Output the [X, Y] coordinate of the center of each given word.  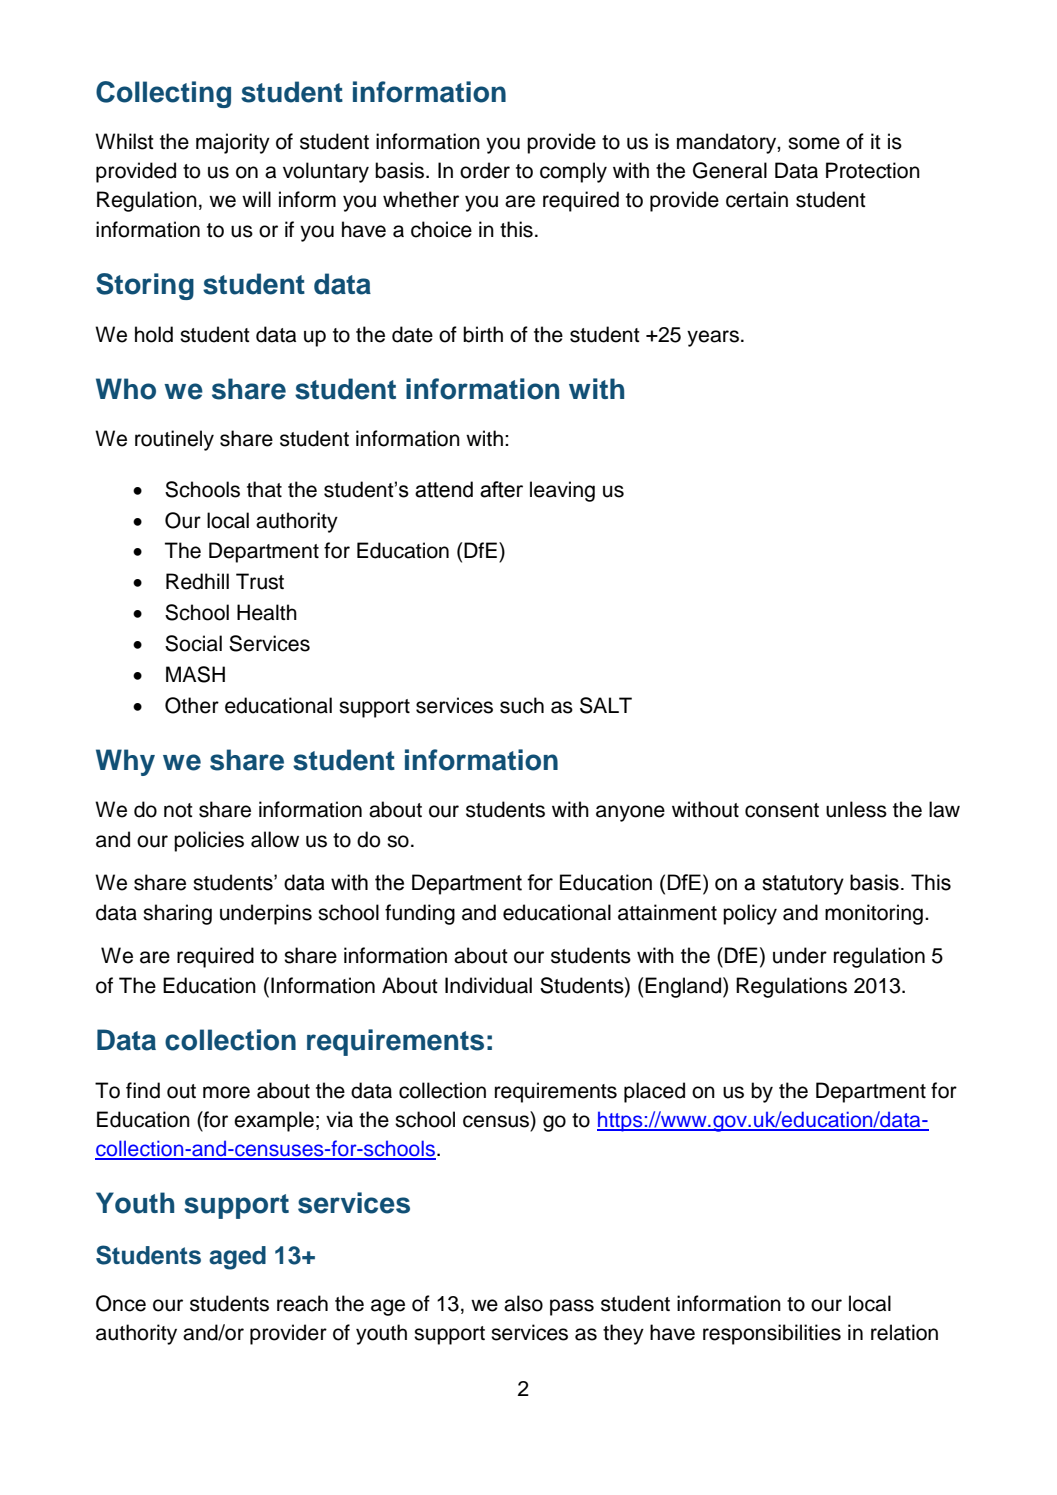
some [814, 143]
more [226, 1092]
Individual [488, 985]
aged [237, 1258]
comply [573, 172]
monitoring [874, 914]
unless [856, 809]
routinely [174, 440]
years [713, 338]
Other [192, 705]
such [522, 705]
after [501, 489]
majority [233, 143]
